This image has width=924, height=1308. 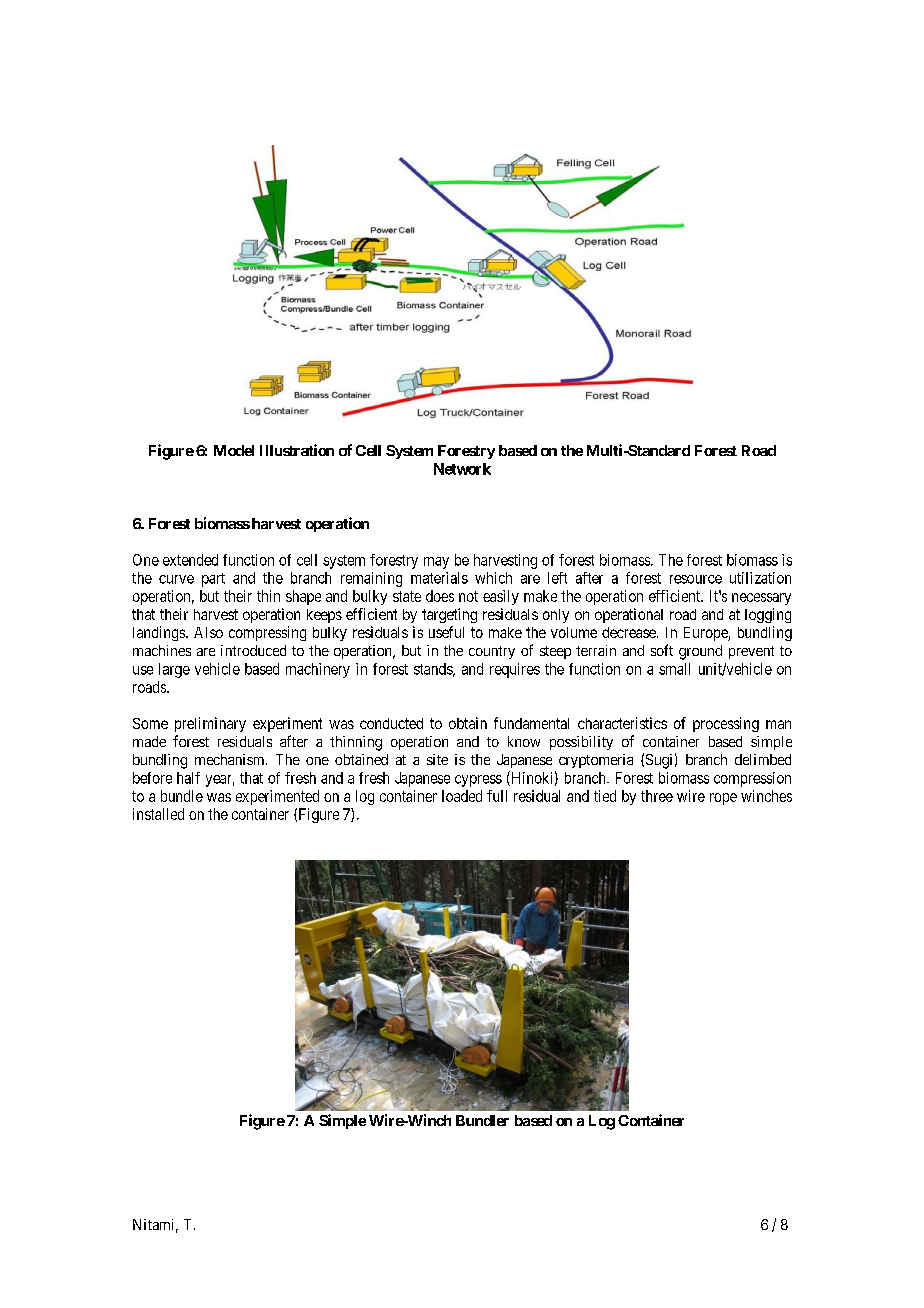 I want to click on useful, so click(x=446, y=632).
